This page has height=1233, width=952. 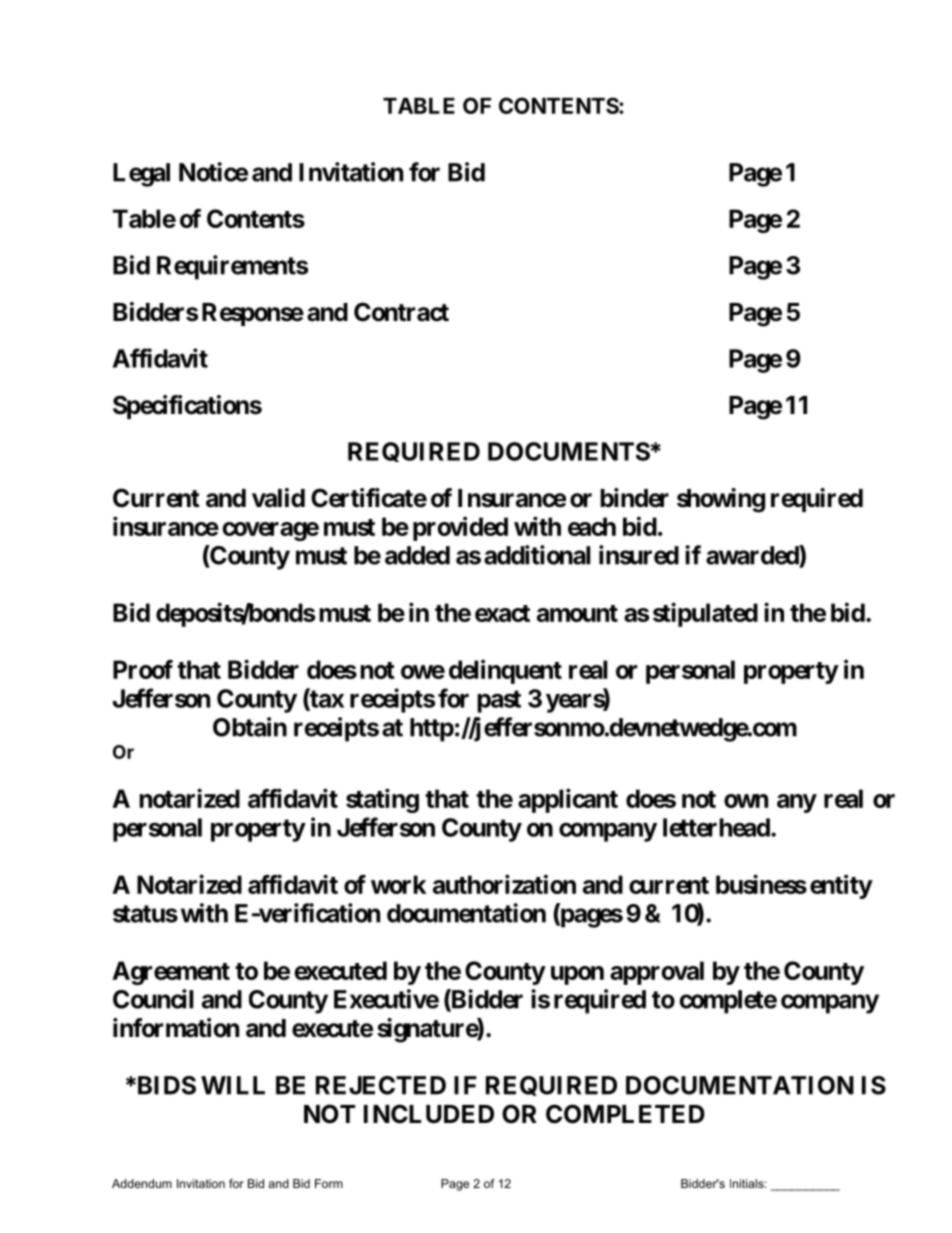 What do you see at coordinates (250, 727) in the page?
I see `Obtain` at bounding box center [250, 727].
